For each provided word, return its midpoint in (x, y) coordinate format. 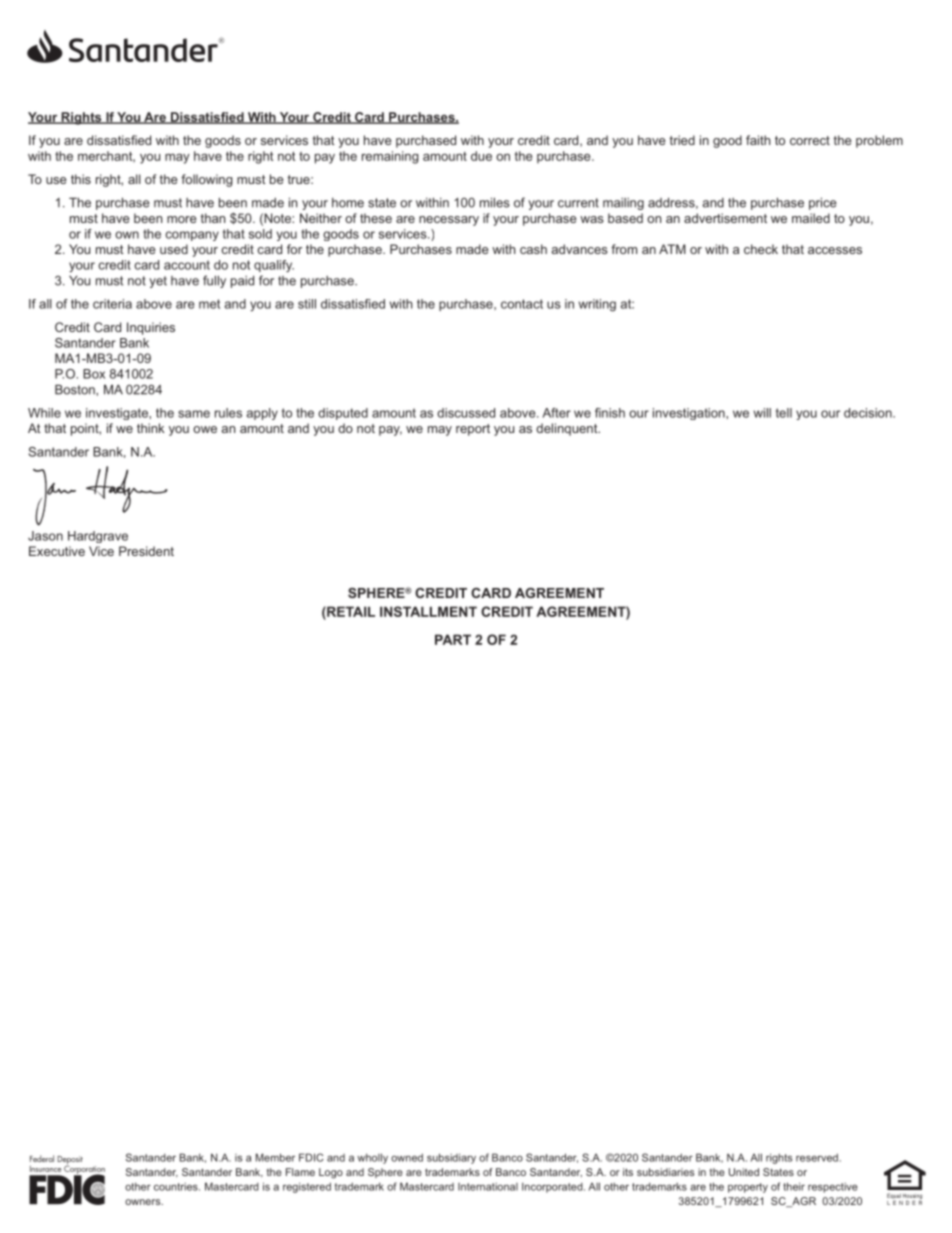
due (481, 156)
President (146, 551)
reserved (817, 1157)
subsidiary (451, 1158)
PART (453, 639)
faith (758, 140)
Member (275, 1157)
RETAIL (350, 611)
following (207, 180)
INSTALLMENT (428, 611)
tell (784, 413)
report (473, 430)
